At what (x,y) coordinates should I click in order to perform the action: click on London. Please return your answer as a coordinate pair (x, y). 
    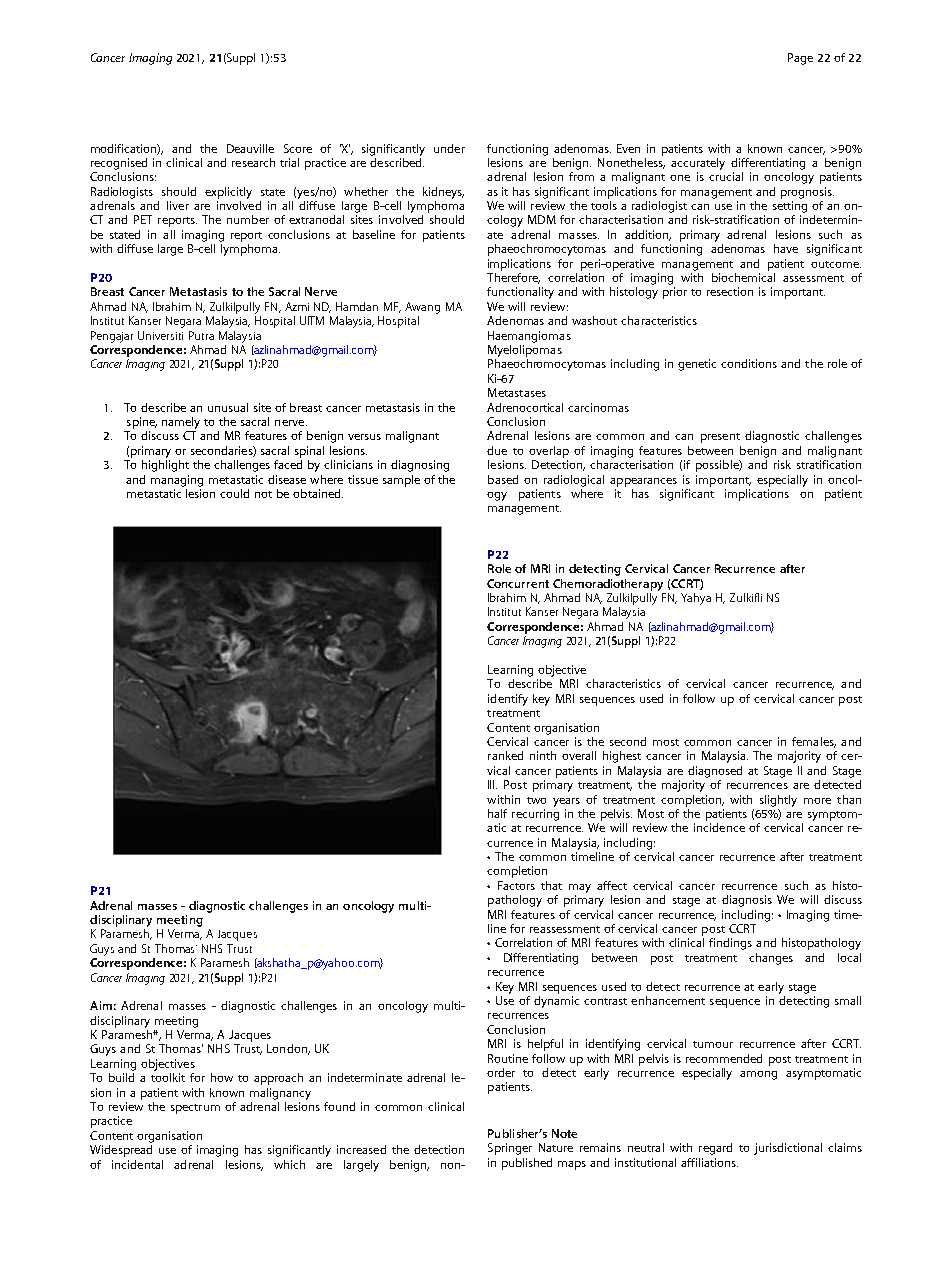
    Looking at the image, I should click on (288, 1049).
